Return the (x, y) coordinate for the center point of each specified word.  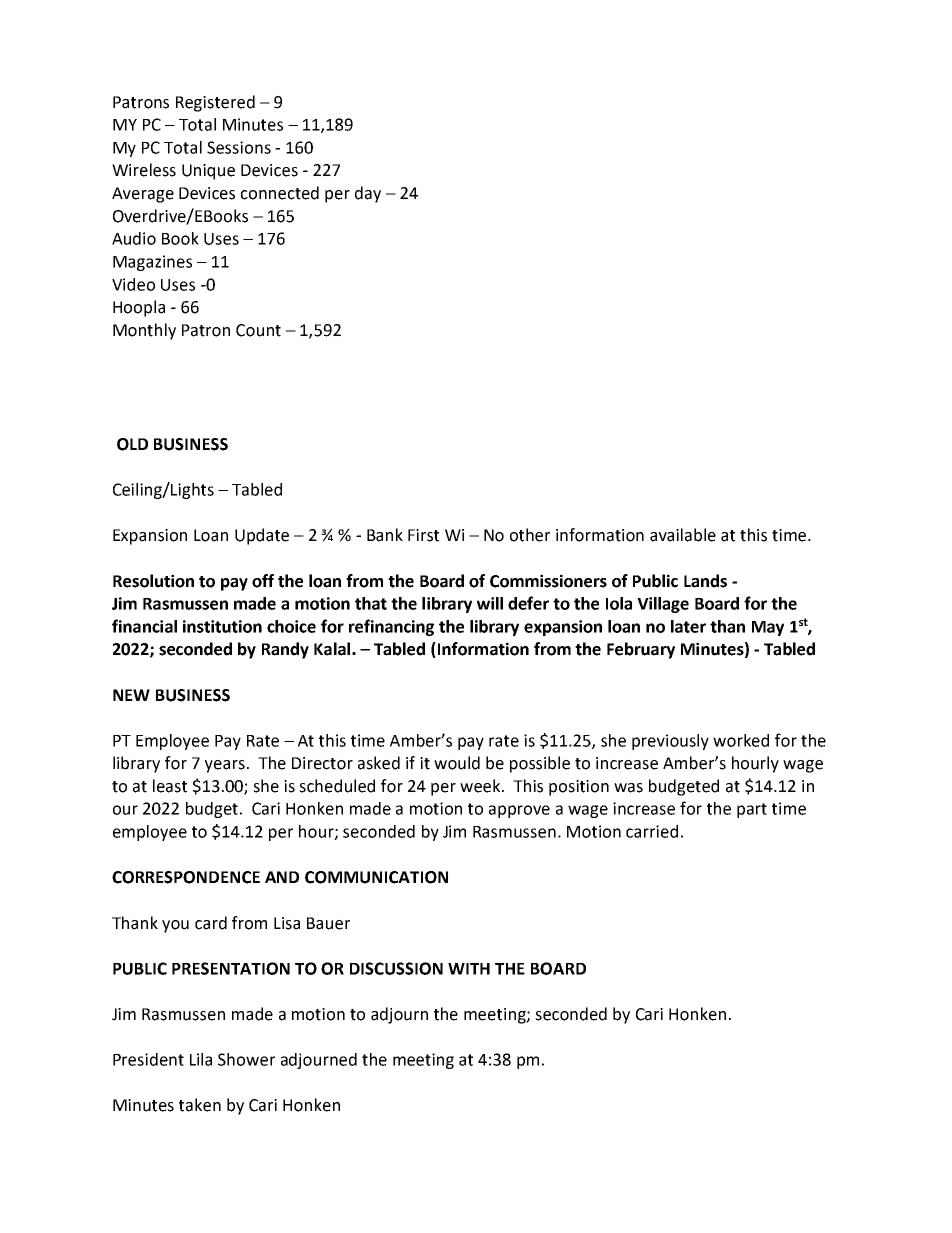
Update (262, 536)
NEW (131, 695)
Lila (201, 1059)
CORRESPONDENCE (186, 877)
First (423, 535)
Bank (385, 535)
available (683, 535)
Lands (705, 581)
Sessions (239, 147)
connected (280, 193)
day (368, 194)
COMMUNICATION (376, 877)
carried (652, 831)
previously (670, 742)
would (457, 763)
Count (258, 330)
